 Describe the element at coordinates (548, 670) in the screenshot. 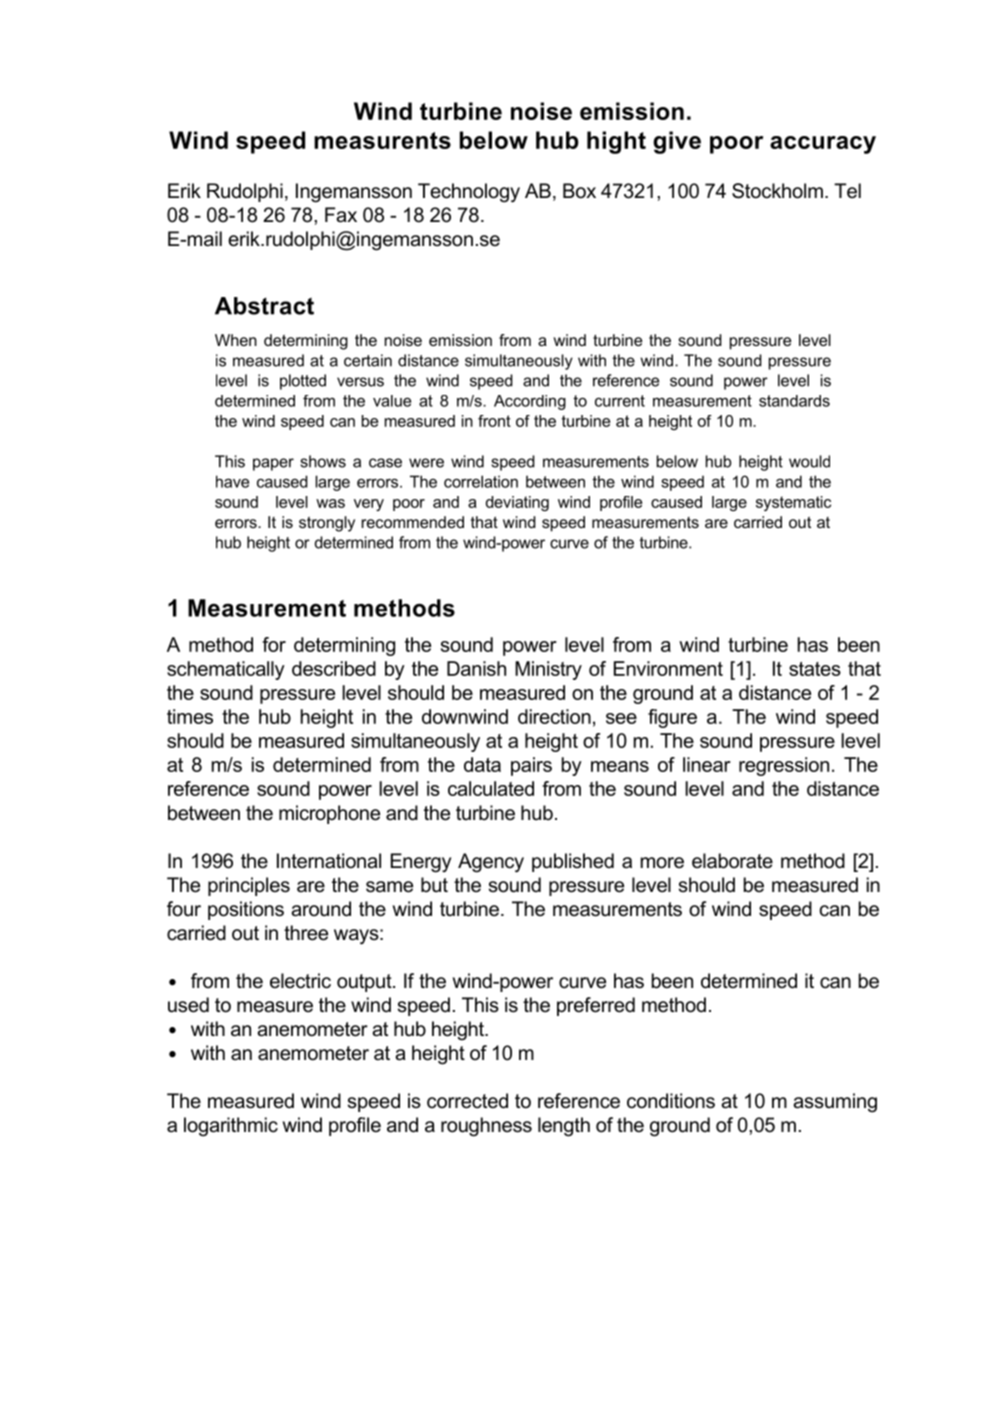

I see `Ministry` at that location.
